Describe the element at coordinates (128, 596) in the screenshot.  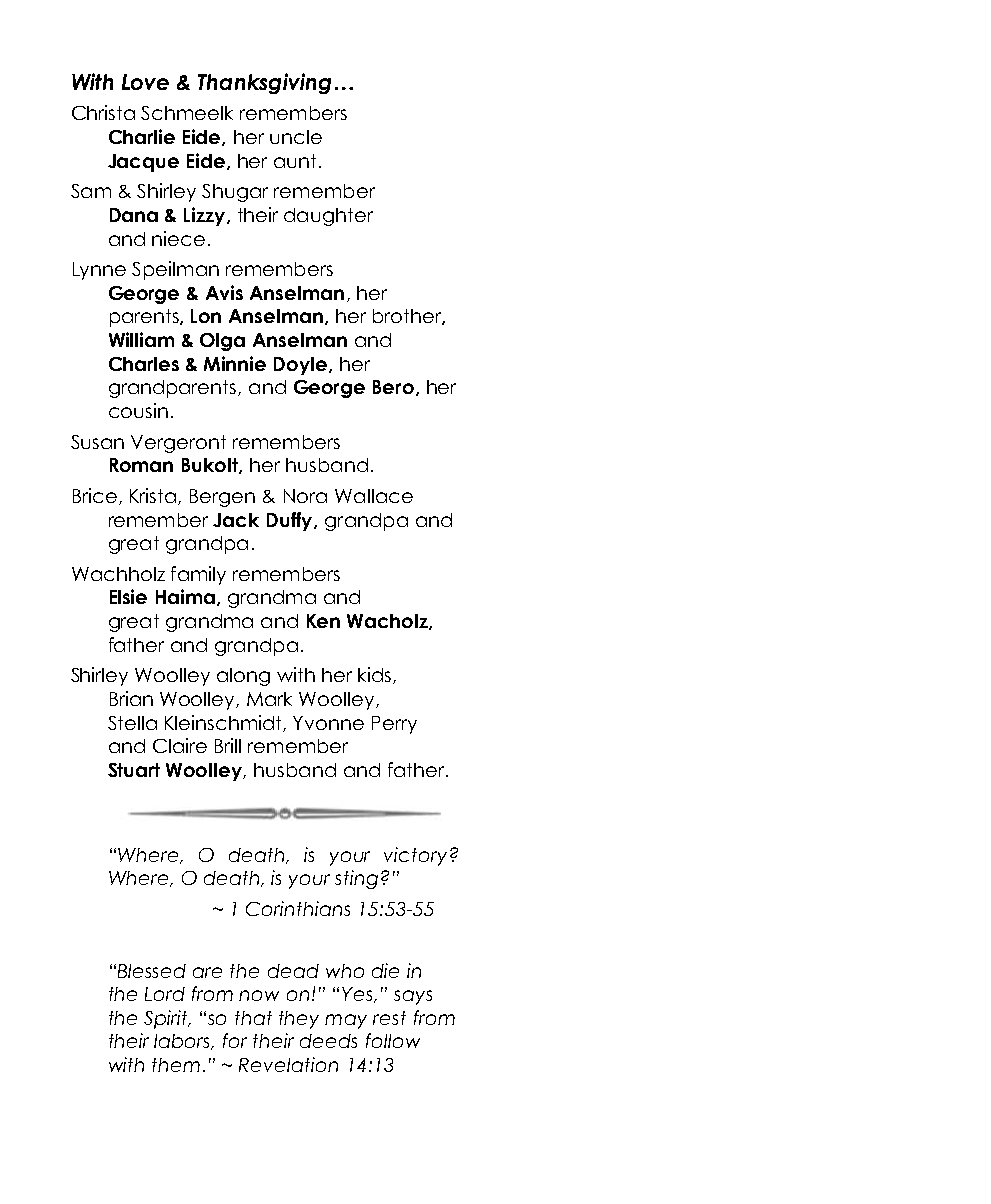
I see `Elsie` at that location.
